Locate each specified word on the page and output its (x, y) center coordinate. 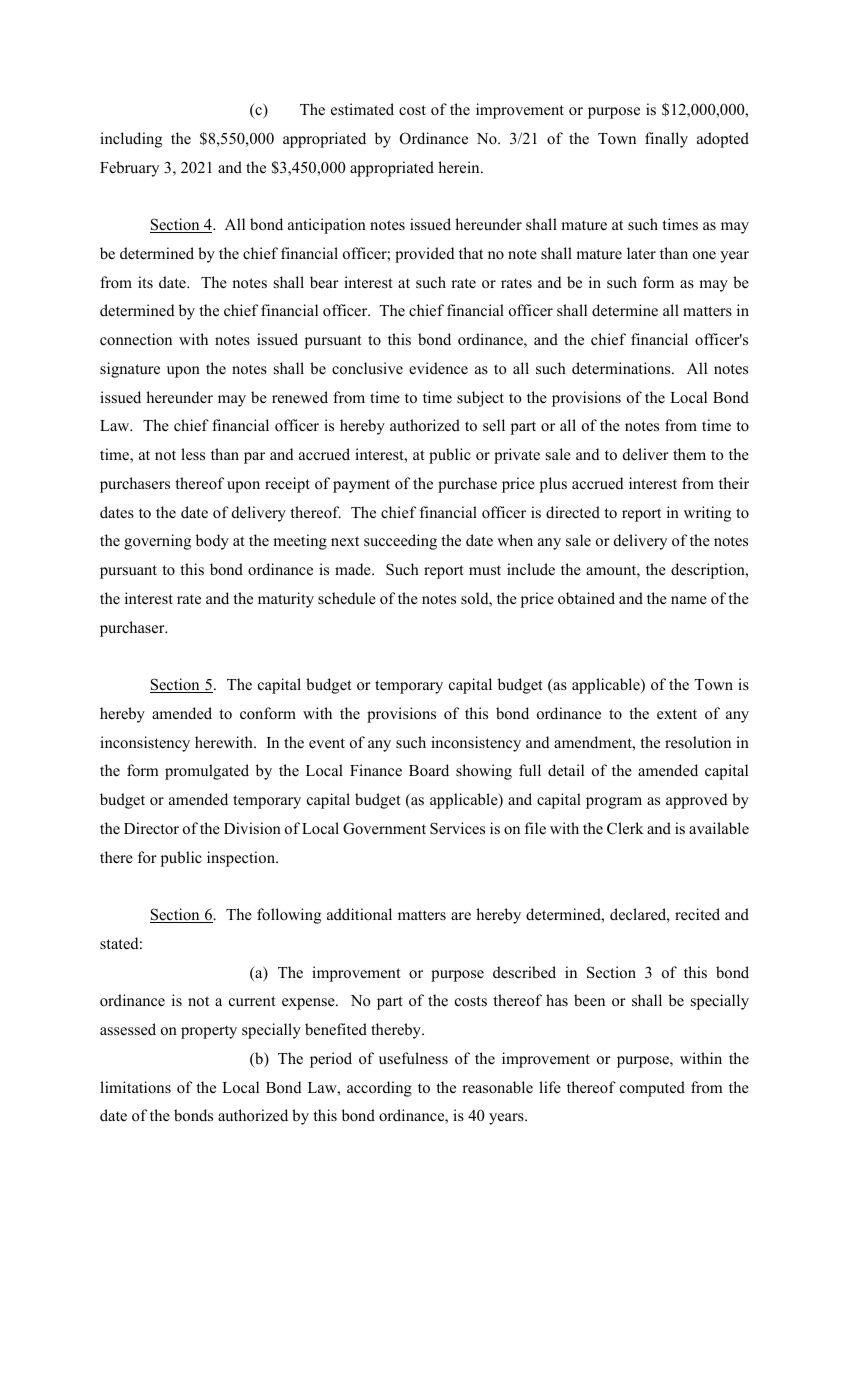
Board (429, 770)
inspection (242, 859)
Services (457, 828)
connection (136, 339)
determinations (622, 368)
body (212, 542)
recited (697, 914)
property (209, 1032)
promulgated (207, 772)
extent (677, 714)
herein (460, 167)
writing (707, 514)
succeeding (400, 542)
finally (666, 140)
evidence (438, 368)
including (131, 140)
